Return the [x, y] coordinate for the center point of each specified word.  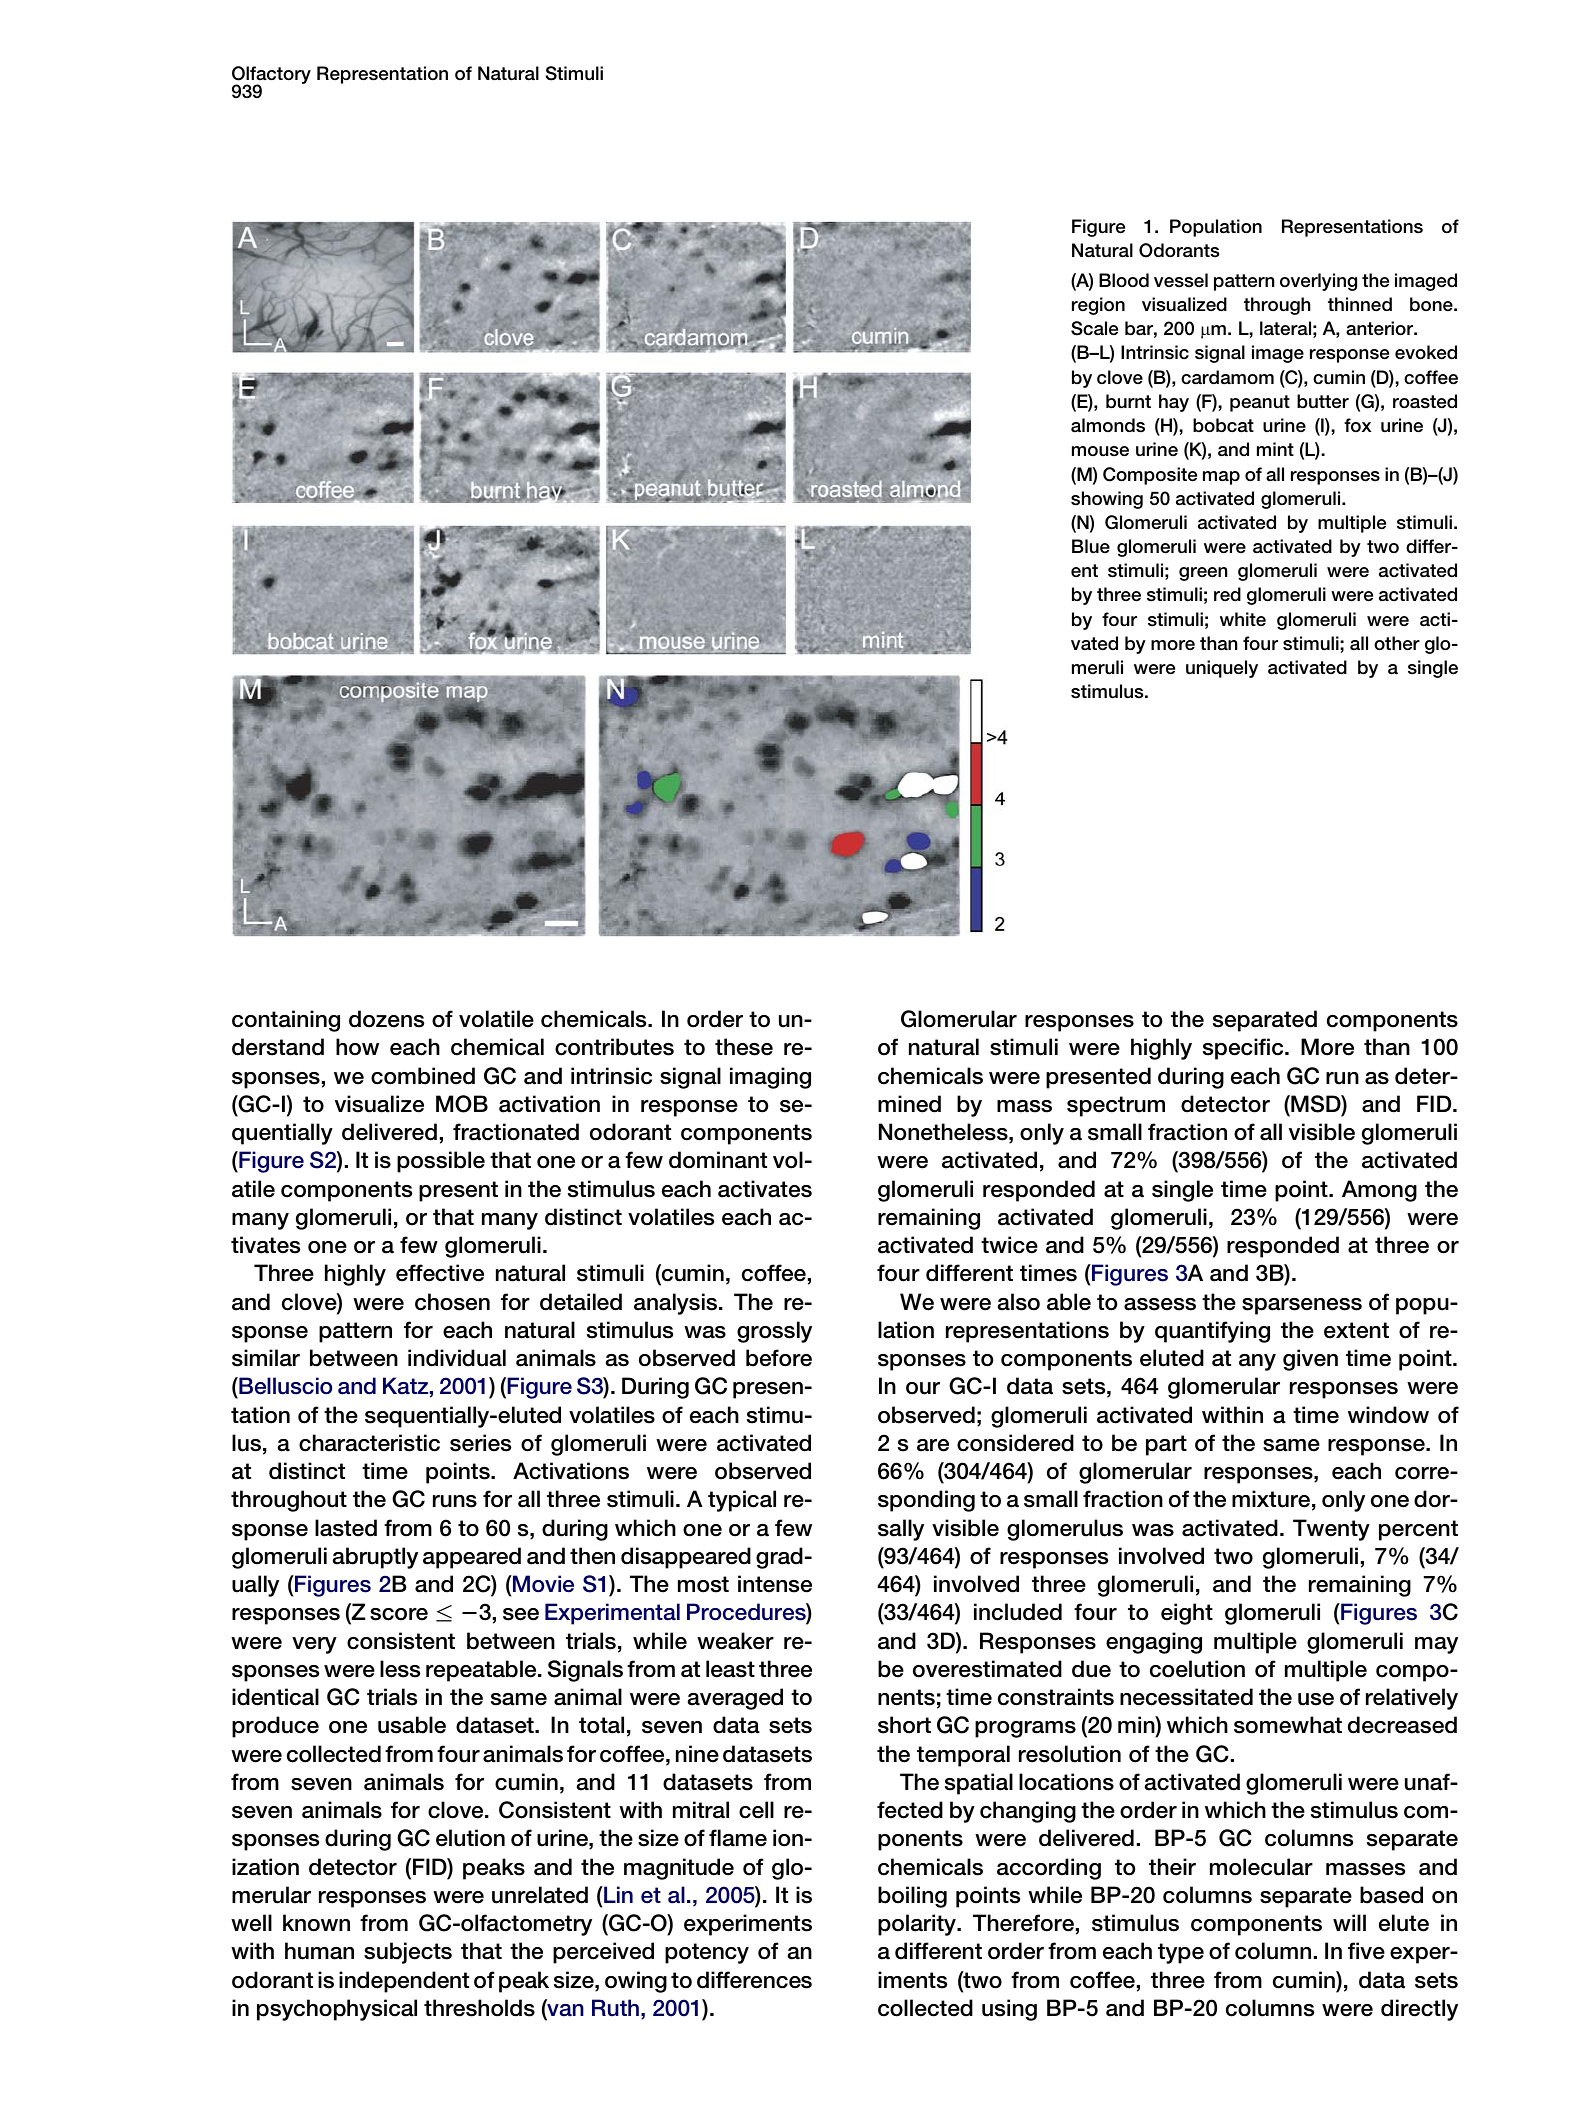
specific [1244, 1049]
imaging [770, 1078]
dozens [386, 1019]
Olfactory [271, 76]
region [1098, 306]
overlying [1318, 282]
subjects [408, 1953]
